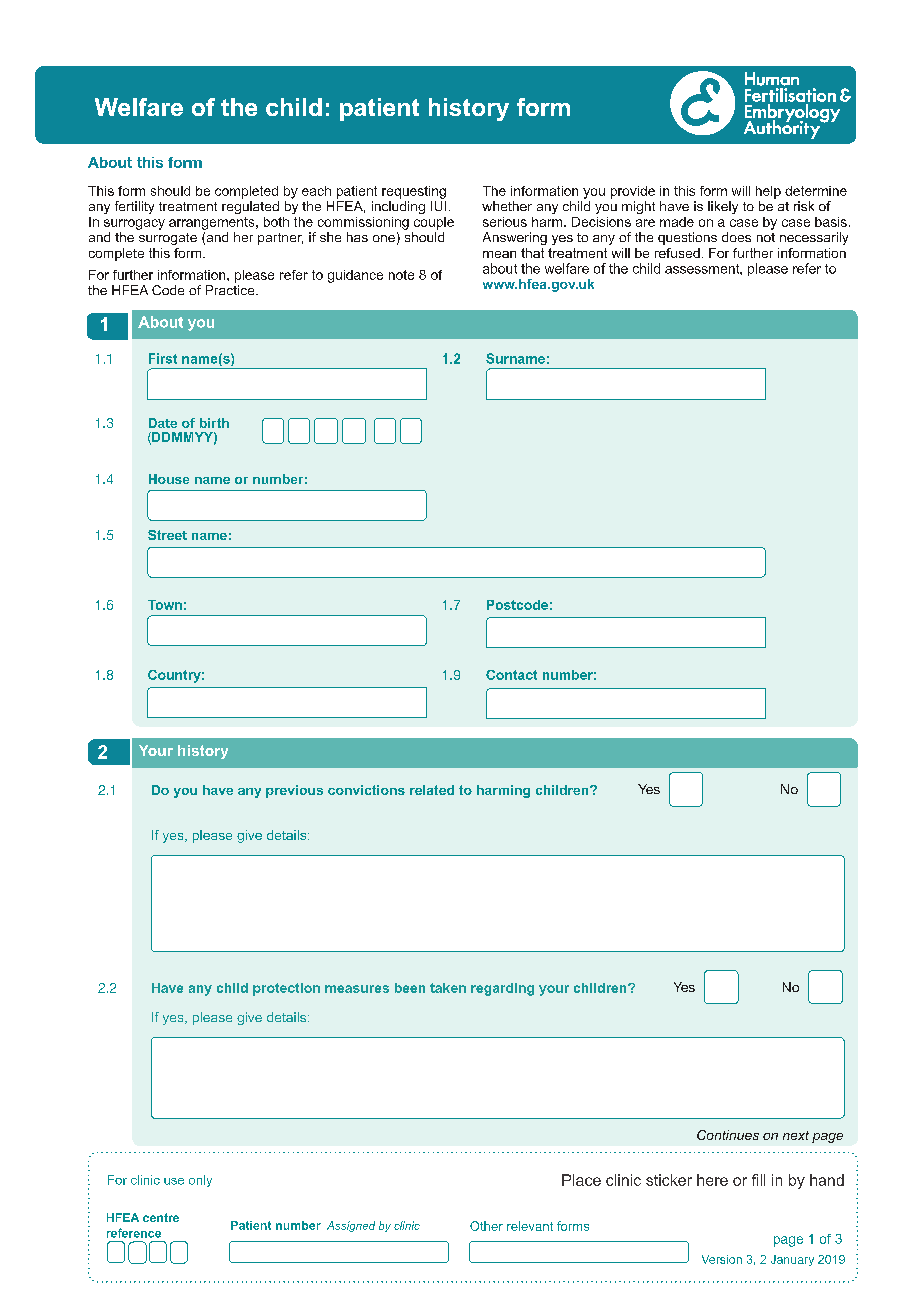  What do you see at coordinates (161, 1217) in the page?
I see `centre` at bounding box center [161, 1217].
